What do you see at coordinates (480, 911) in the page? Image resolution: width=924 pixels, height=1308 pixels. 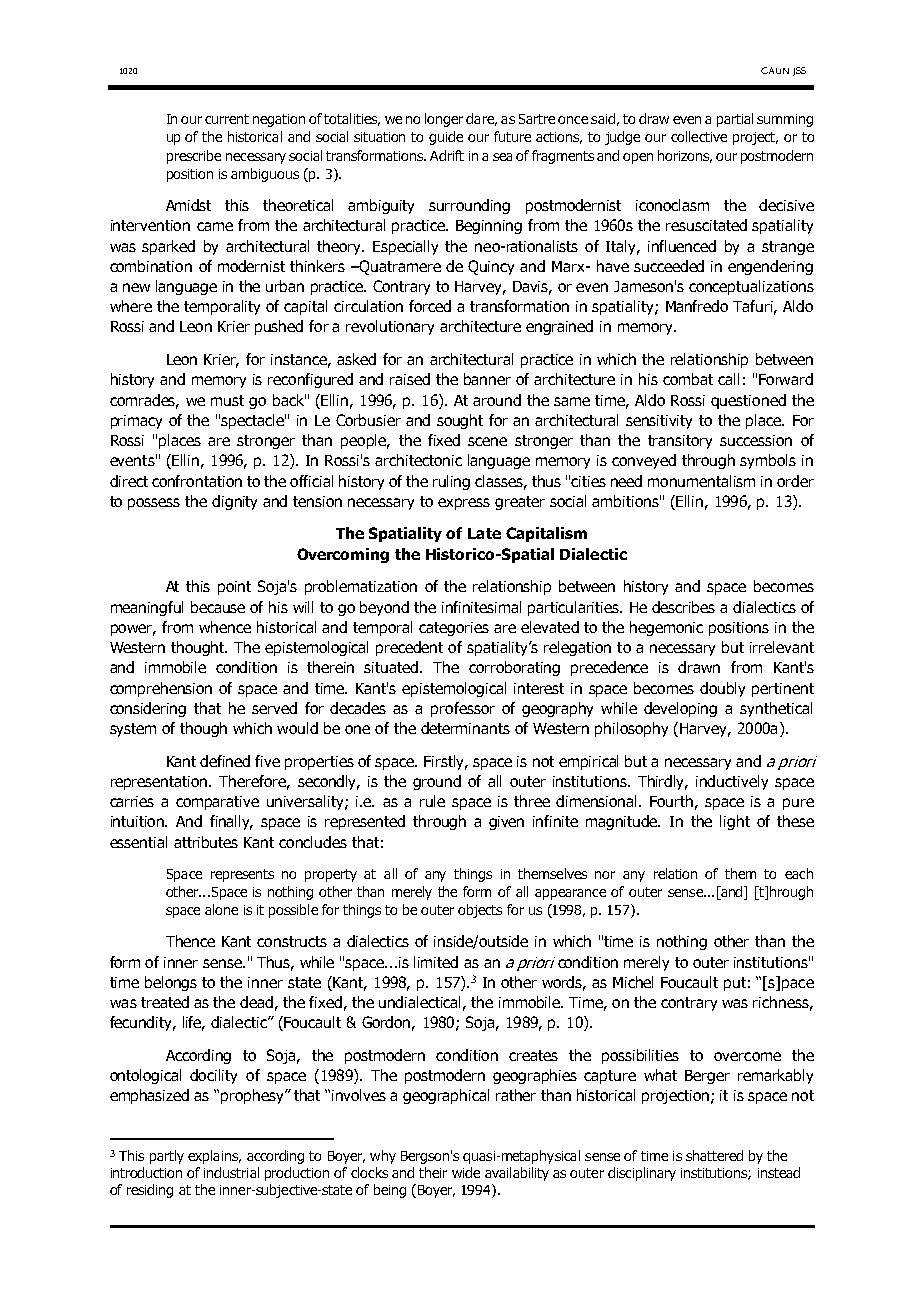 I see `objects` at bounding box center [480, 911].
